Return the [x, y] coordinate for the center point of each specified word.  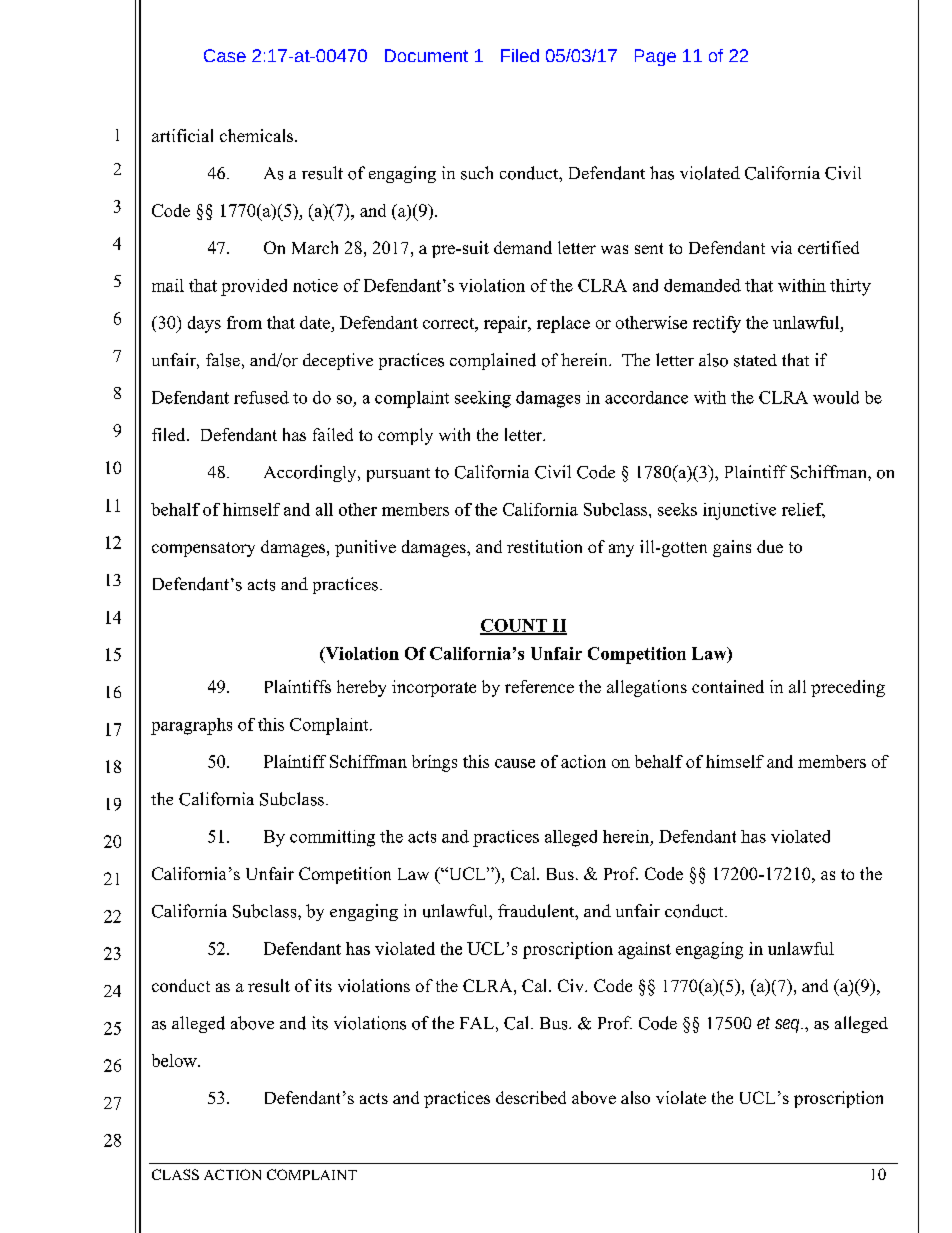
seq [788, 1026]
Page [655, 57]
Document [426, 55]
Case [225, 55]
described [531, 1097]
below [175, 1060]
